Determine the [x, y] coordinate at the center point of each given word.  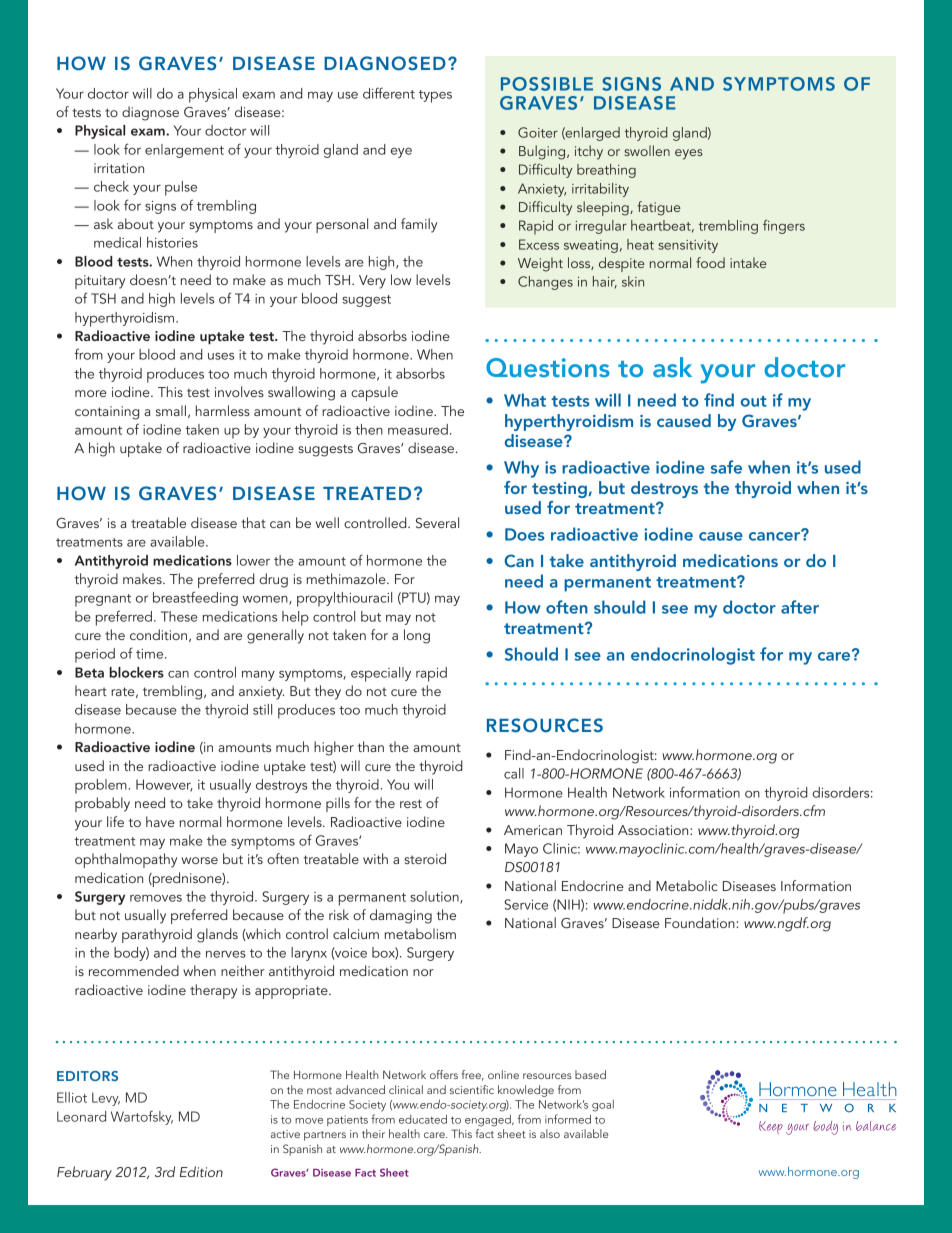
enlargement [184, 151]
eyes [689, 154]
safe [726, 467]
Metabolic [687, 885]
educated [423, 1119]
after [800, 607]
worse [199, 860]
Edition [201, 1171]
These [179, 616]
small [171, 410]
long [417, 636]
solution [435, 897]
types [435, 96]
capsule [374, 393]
